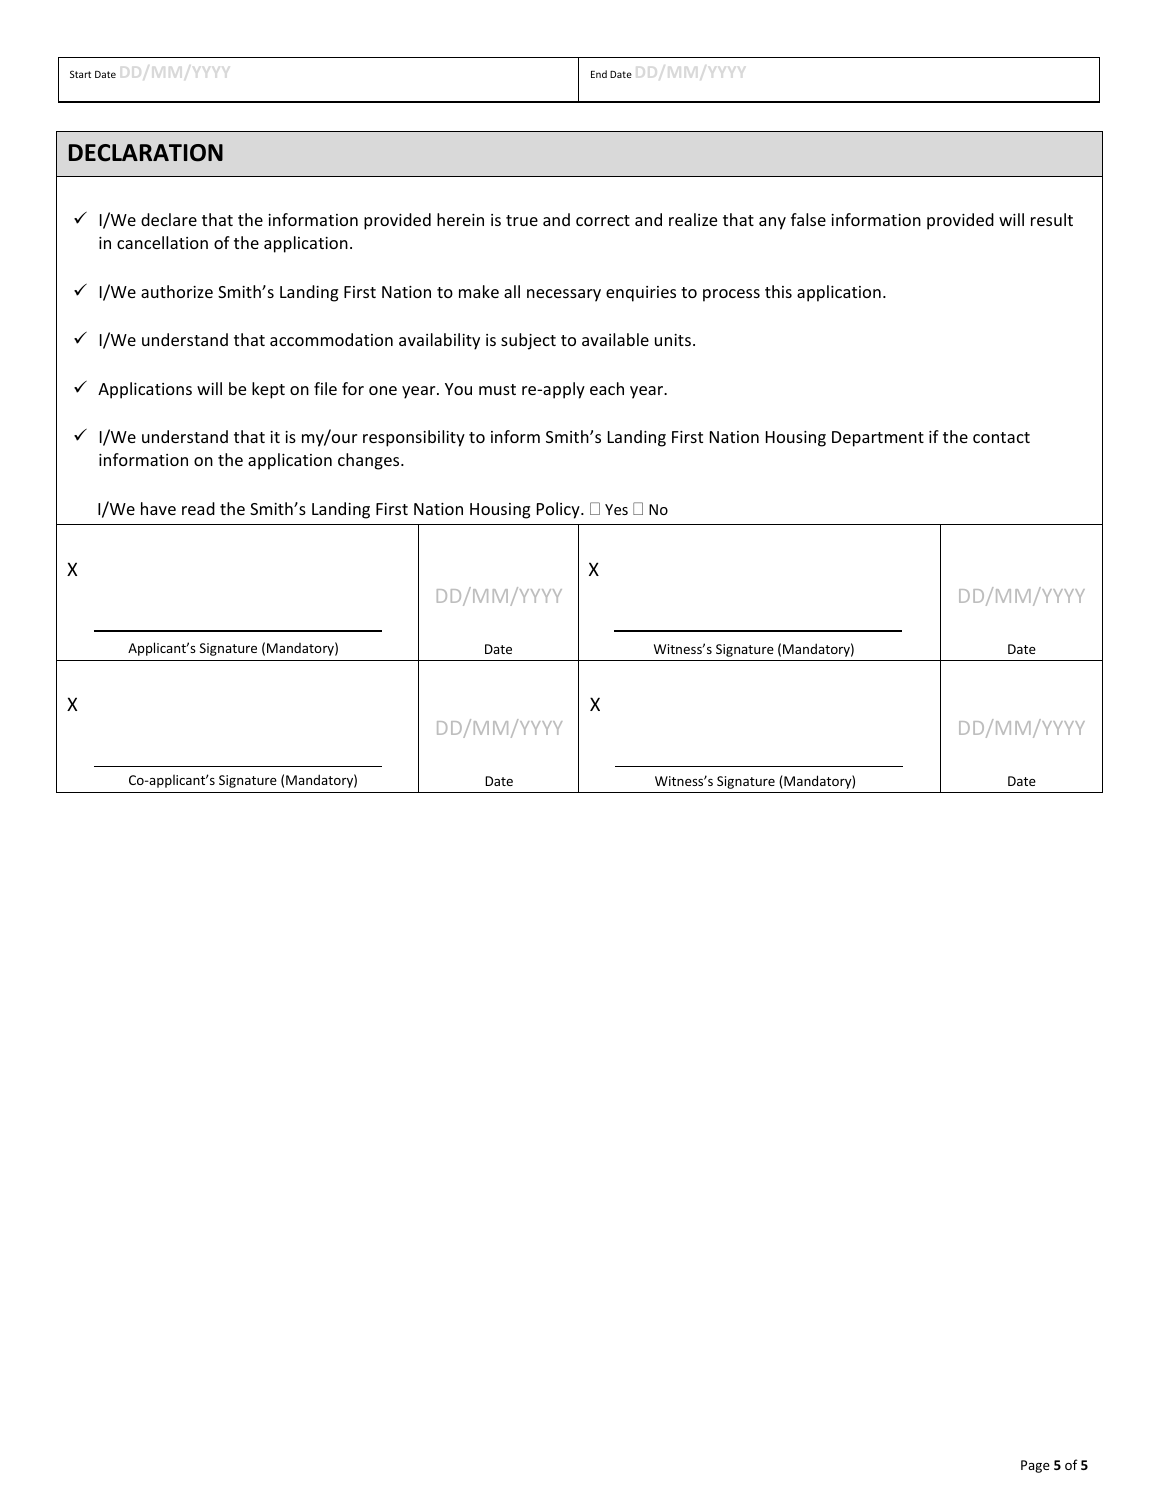 The height and width of the screenshot is (1497, 1156). I want to click on read, so click(198, 508).
